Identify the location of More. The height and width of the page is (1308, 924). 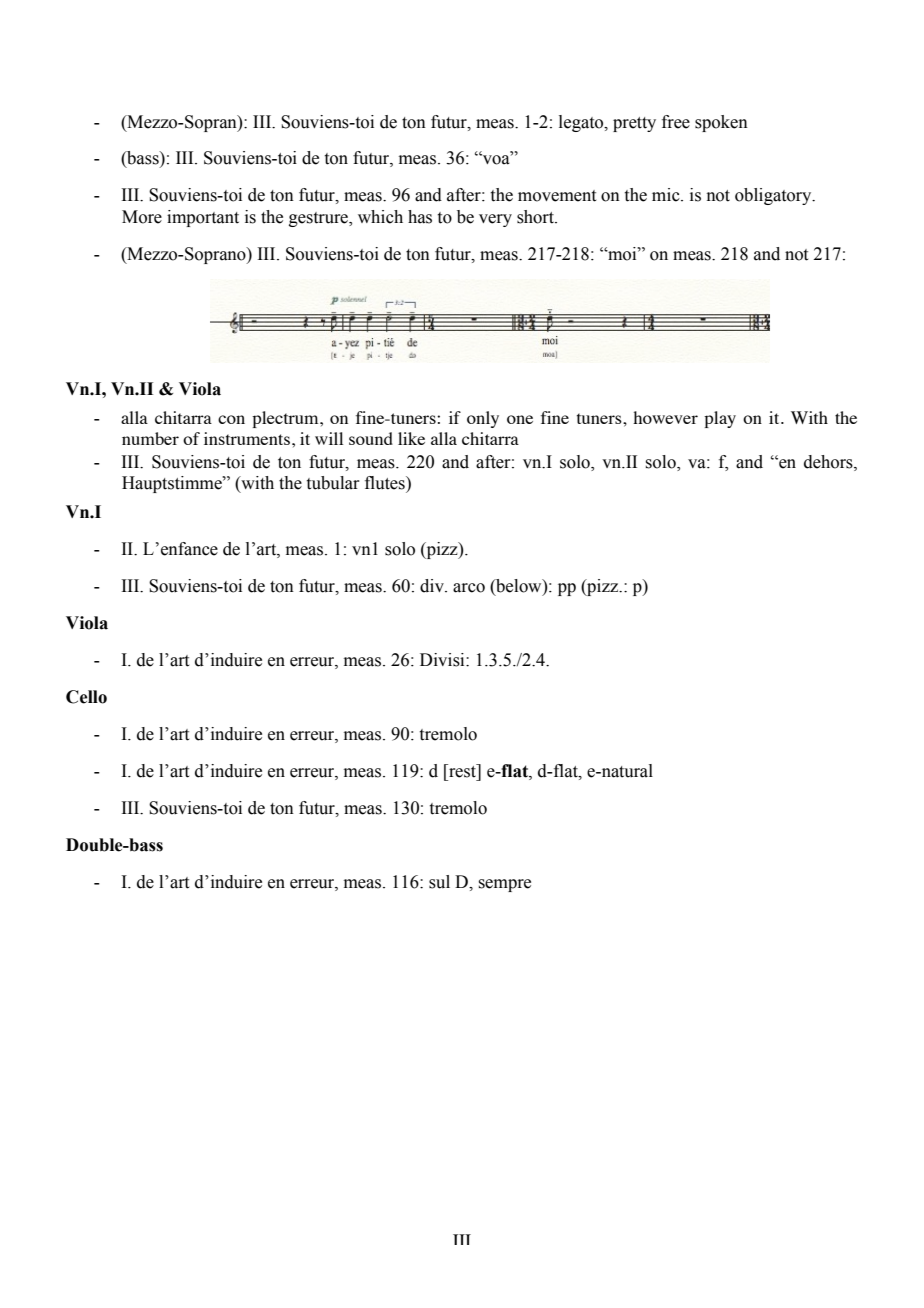
(142, 217).
